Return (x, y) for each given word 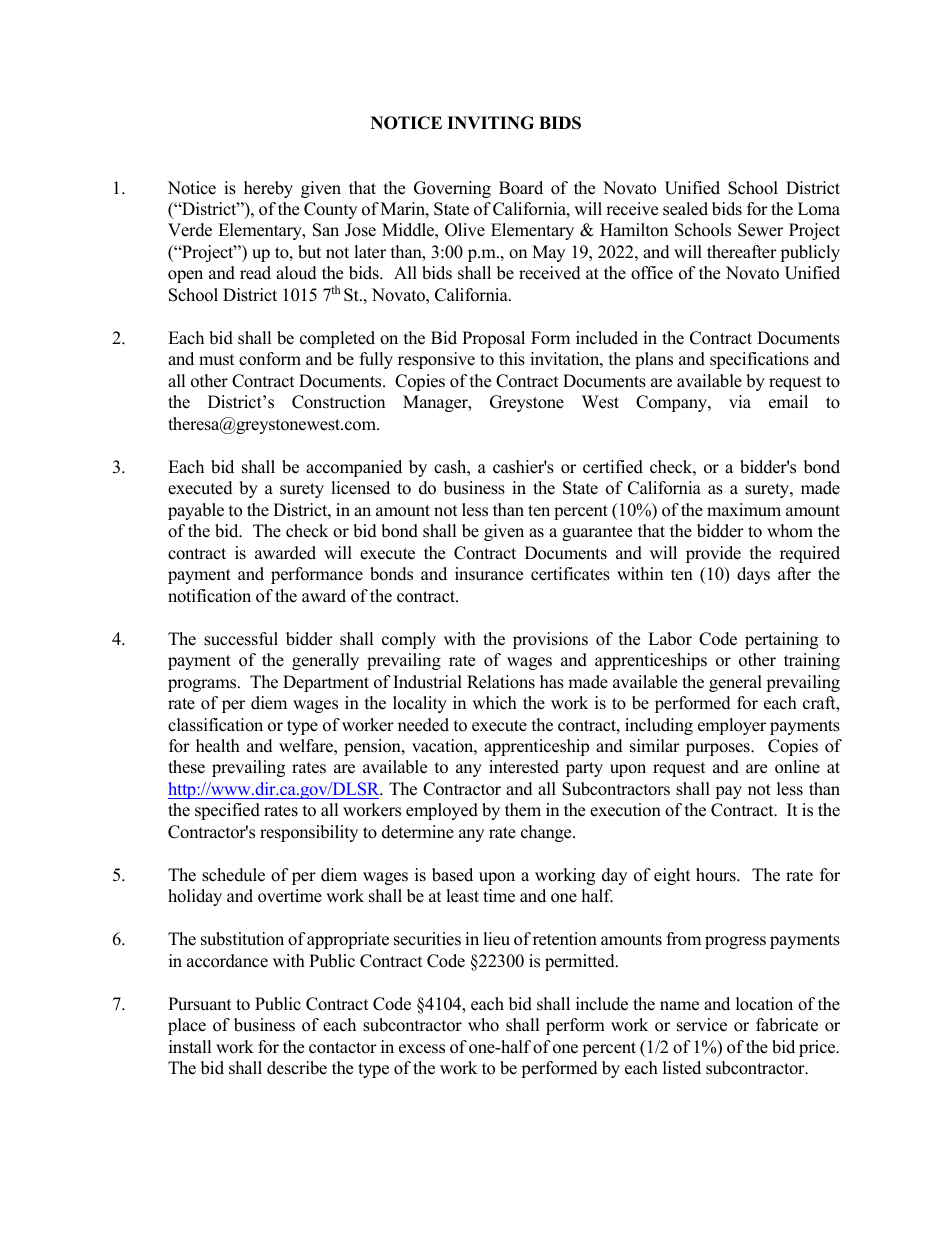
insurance (489, 574)
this (512, 359)
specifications (759, 360)
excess (422, 1049)
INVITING (490, 123)
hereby (268, 189)
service (702, 1025)
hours (717, 875)
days (753, 575)
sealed (685, 209)
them (523, 810)
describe (297, 1068)
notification (209, 596)
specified (227, 811)
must (217, 360)
